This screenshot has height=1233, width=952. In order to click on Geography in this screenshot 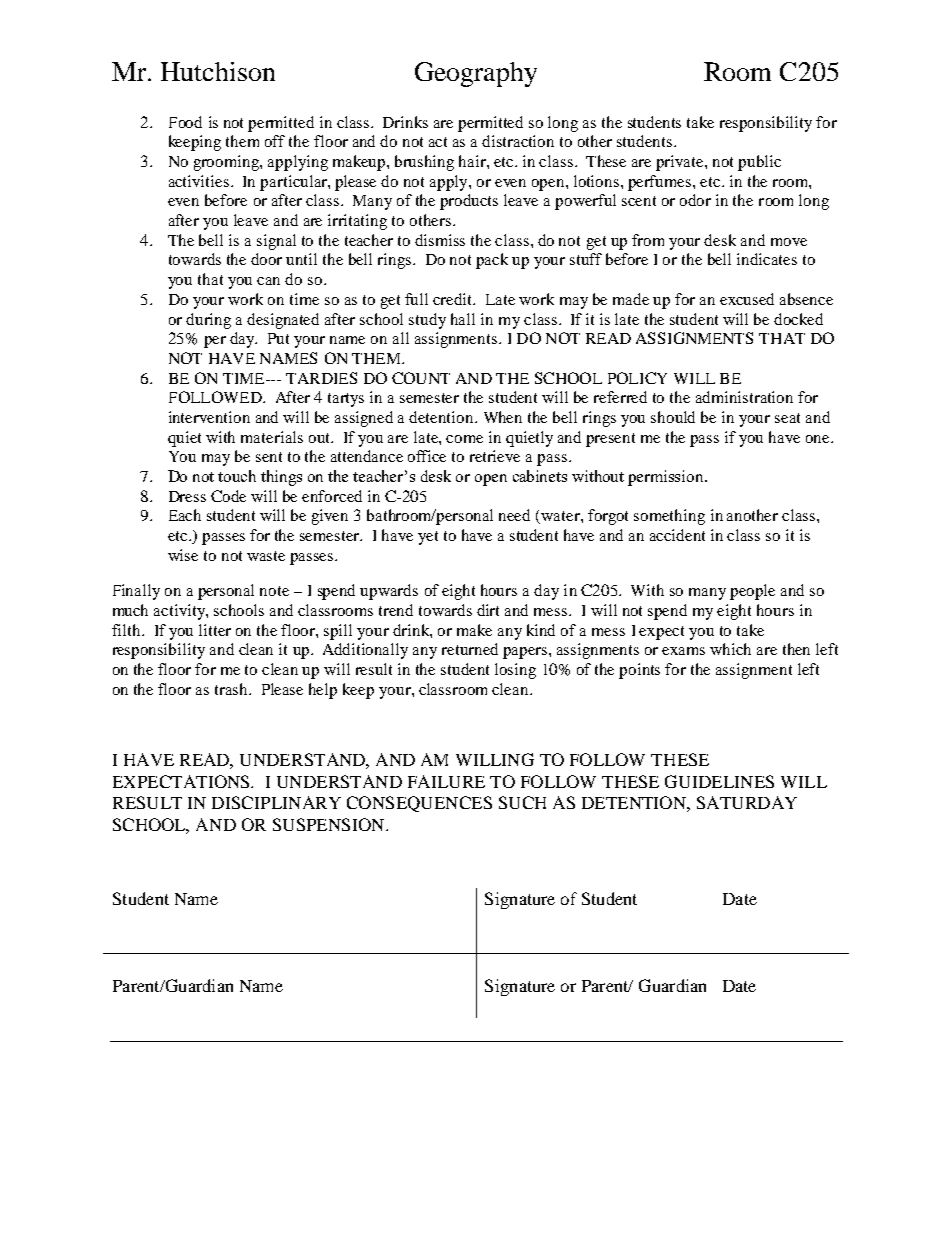, I will do `click(476, 74)`.
